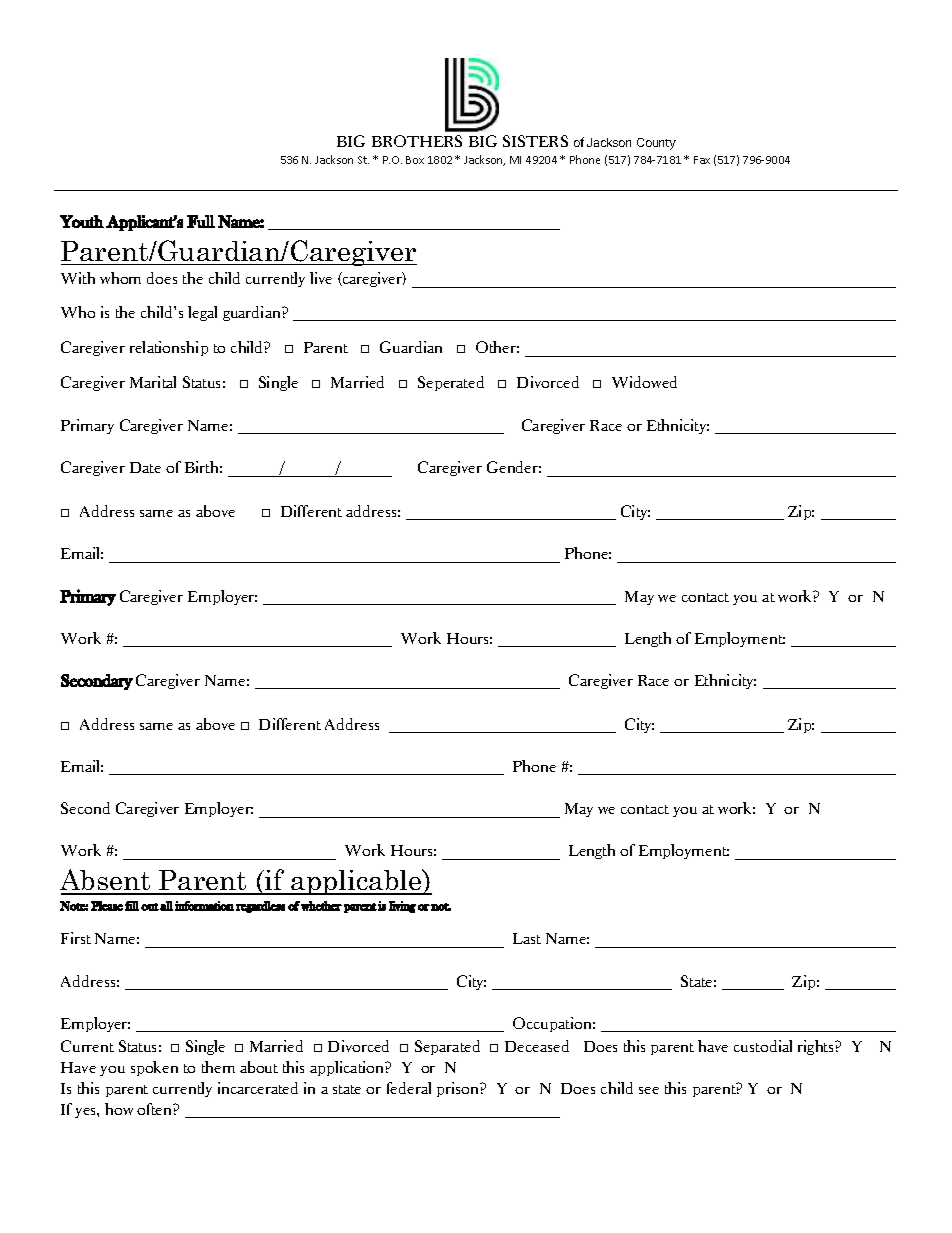 The height and width of the document is (1233, 952). Describe the element at coordinates (409, 1088) in the document. I see `federal` at that location.
